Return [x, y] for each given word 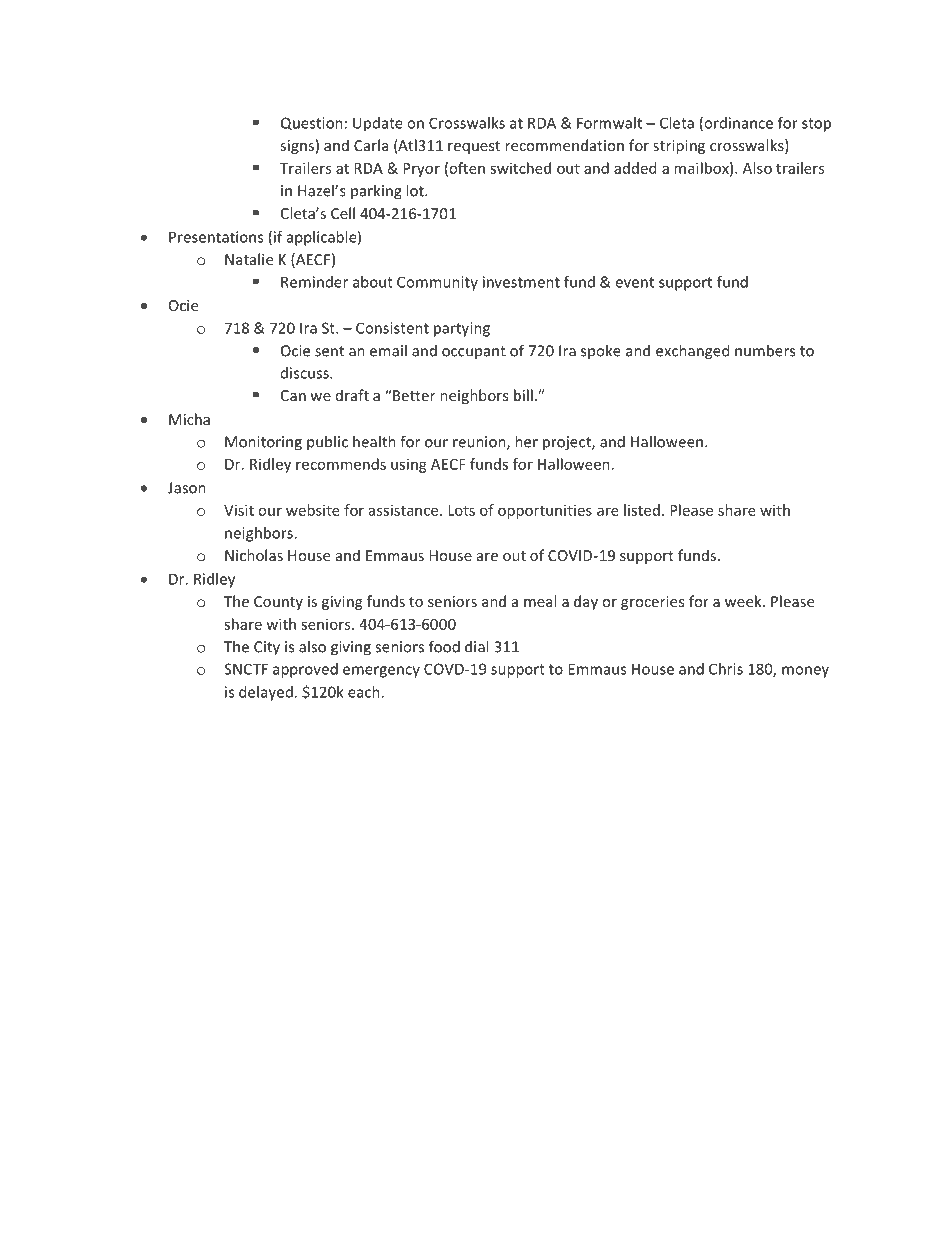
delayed [267, 693]
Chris [726, 669]
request [474, 147]
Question [312, 123]
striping [679, 147]
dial [476, 646]
